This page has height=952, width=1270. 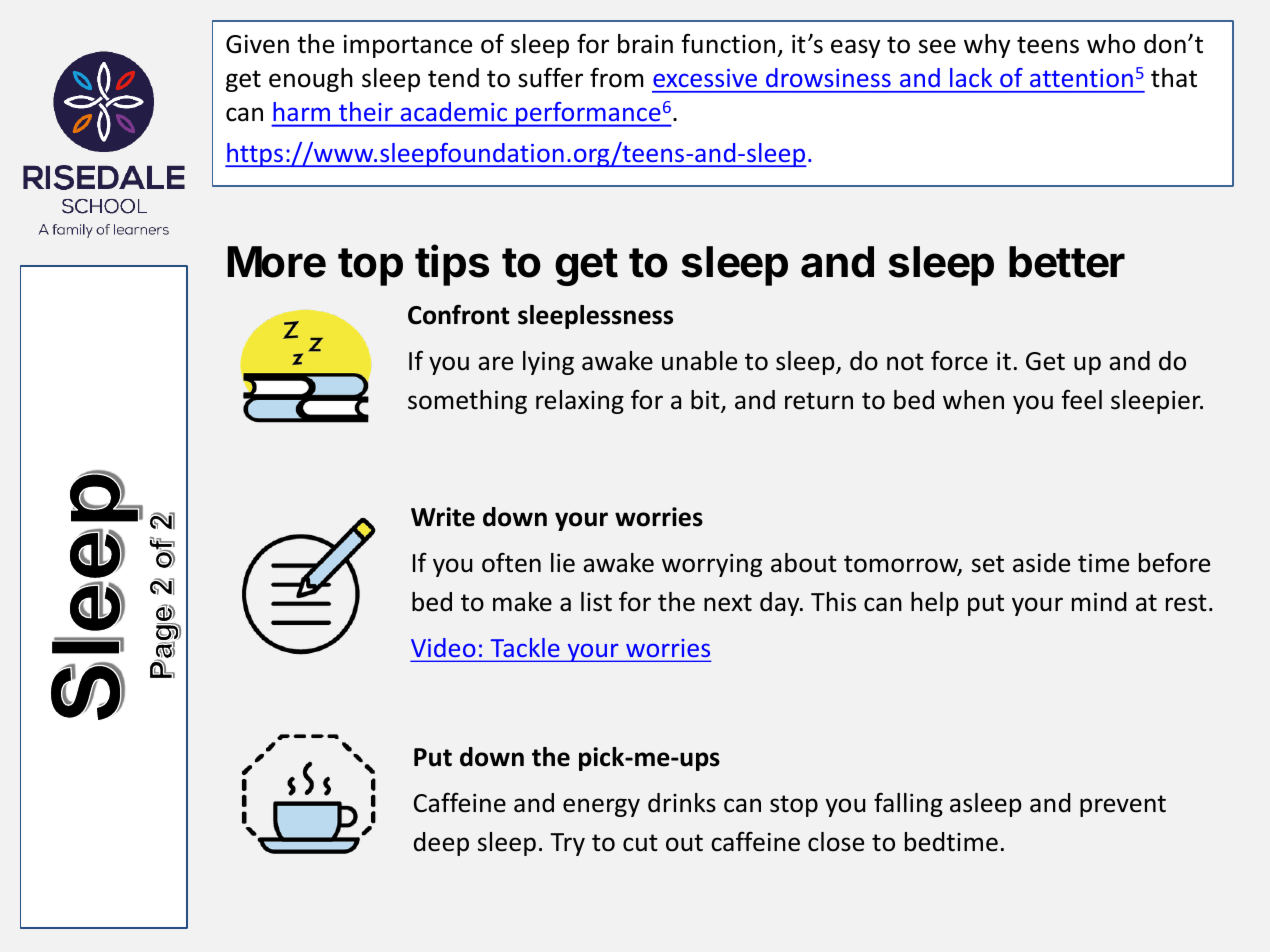 What do you see at coordinates (699, 361) in the page?
I see `unable` at bounding box center [699, 361].
